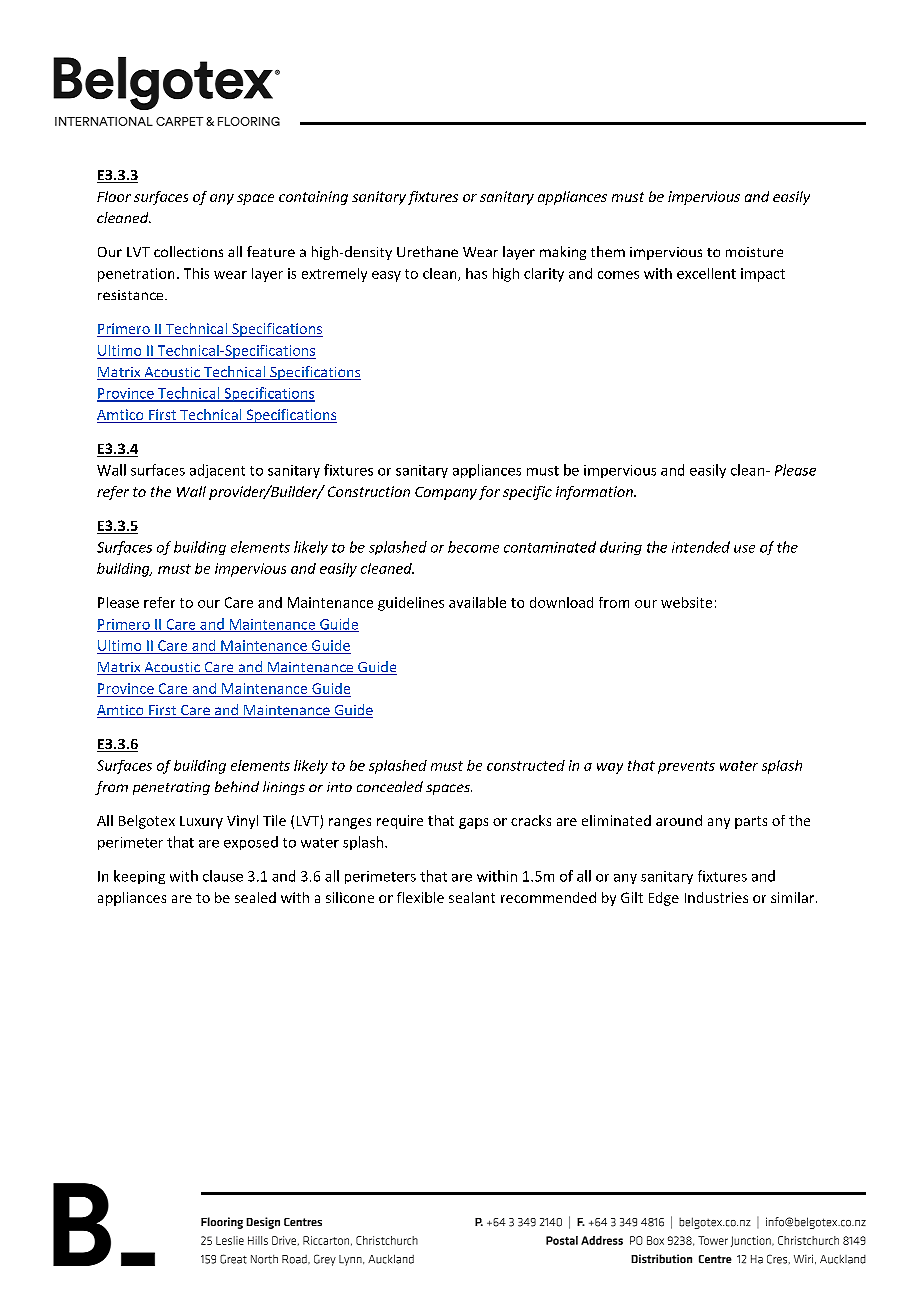 The height and width of the page is (1308, 924). I want to click on penetrating, so click(171, 788).
